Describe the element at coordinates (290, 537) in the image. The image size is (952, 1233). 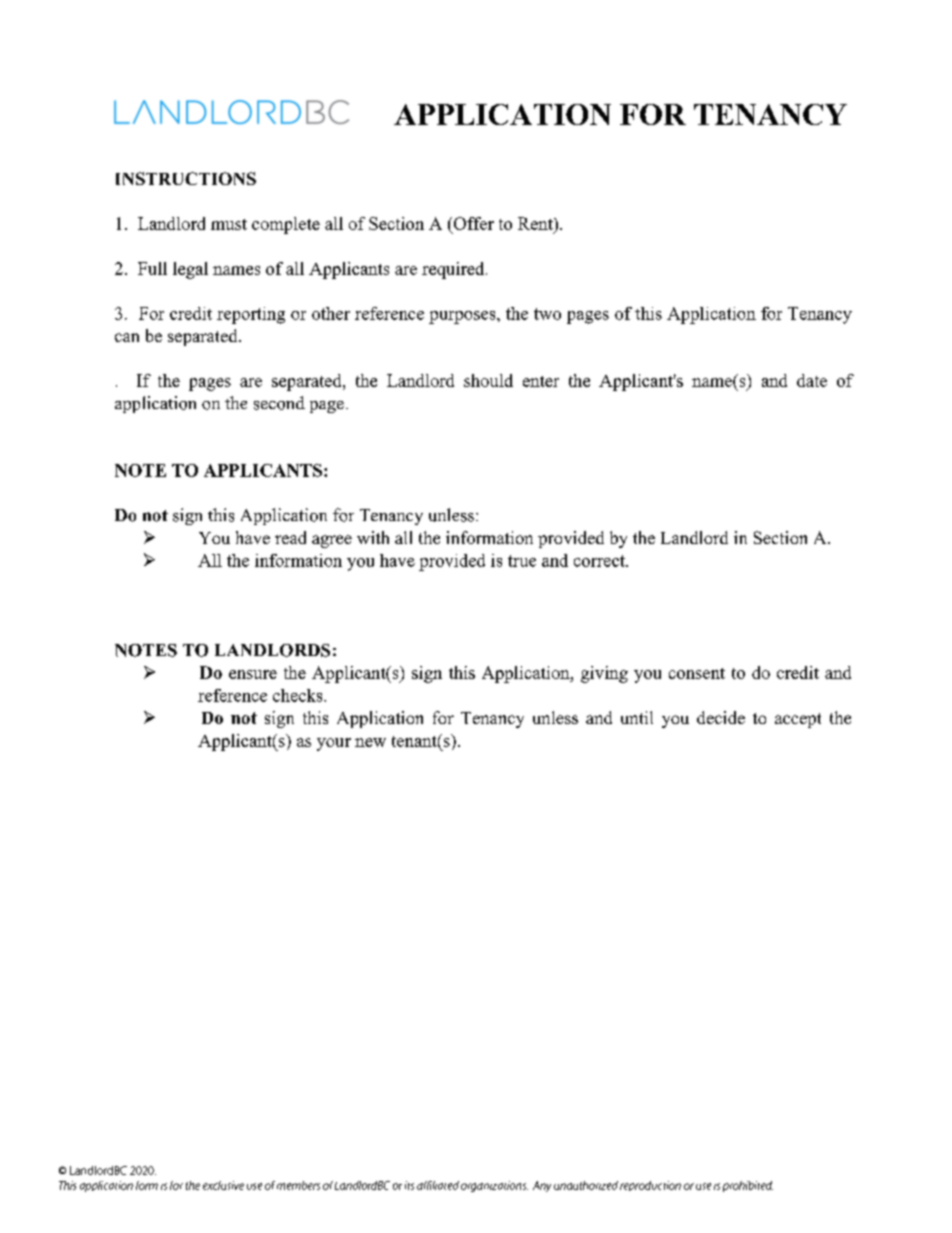
I see `read` at that location.
